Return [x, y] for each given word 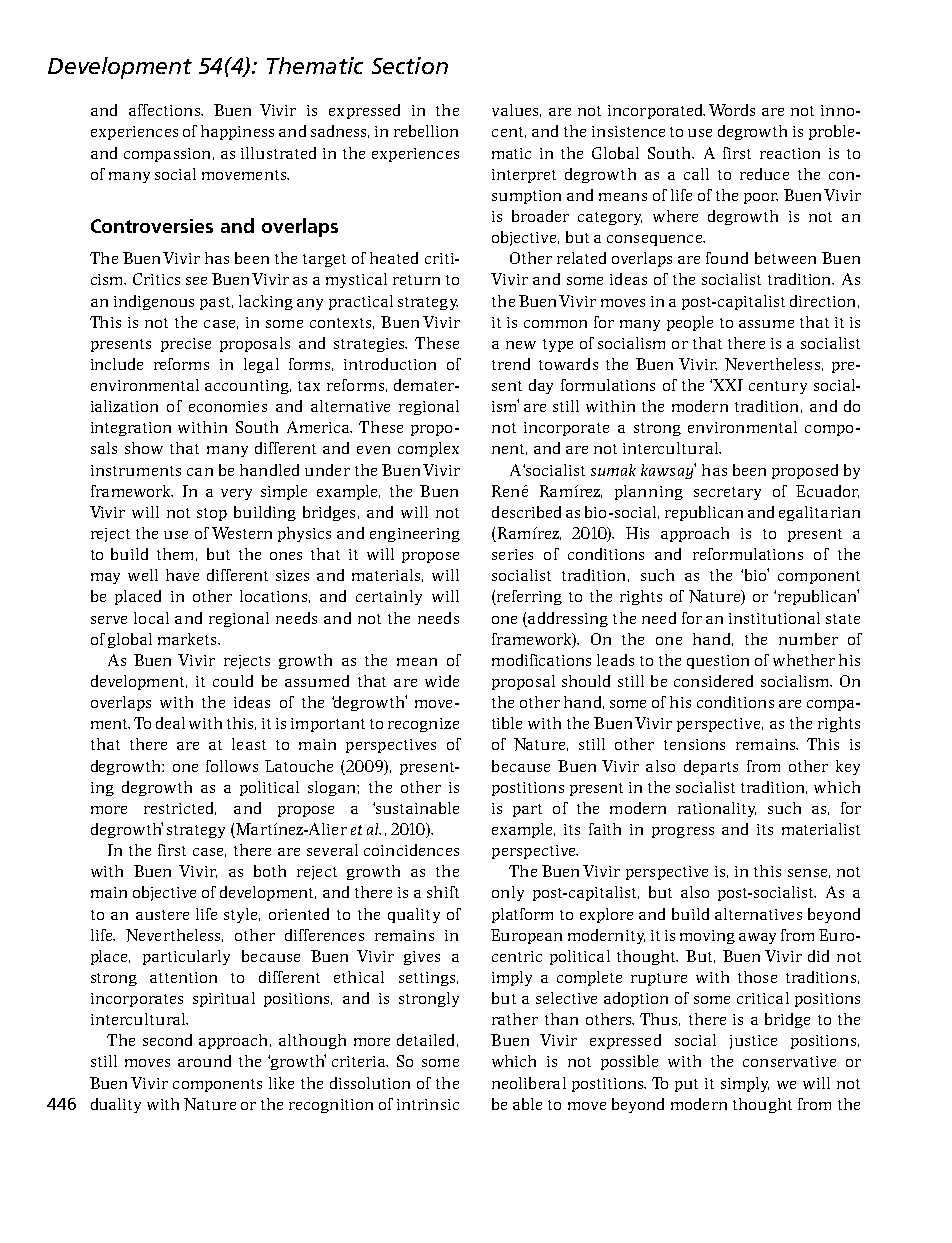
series [512, 554]
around [204, 1061]
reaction [790, 153]
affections [166, 110]
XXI [728, 385]
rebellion [426, 131]
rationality [717, 809]
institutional [774, 618]
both [270, 871]
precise [186, 345]
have [182, 575]
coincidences [411, 850]
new [521, 345]
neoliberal [529, 1083]
